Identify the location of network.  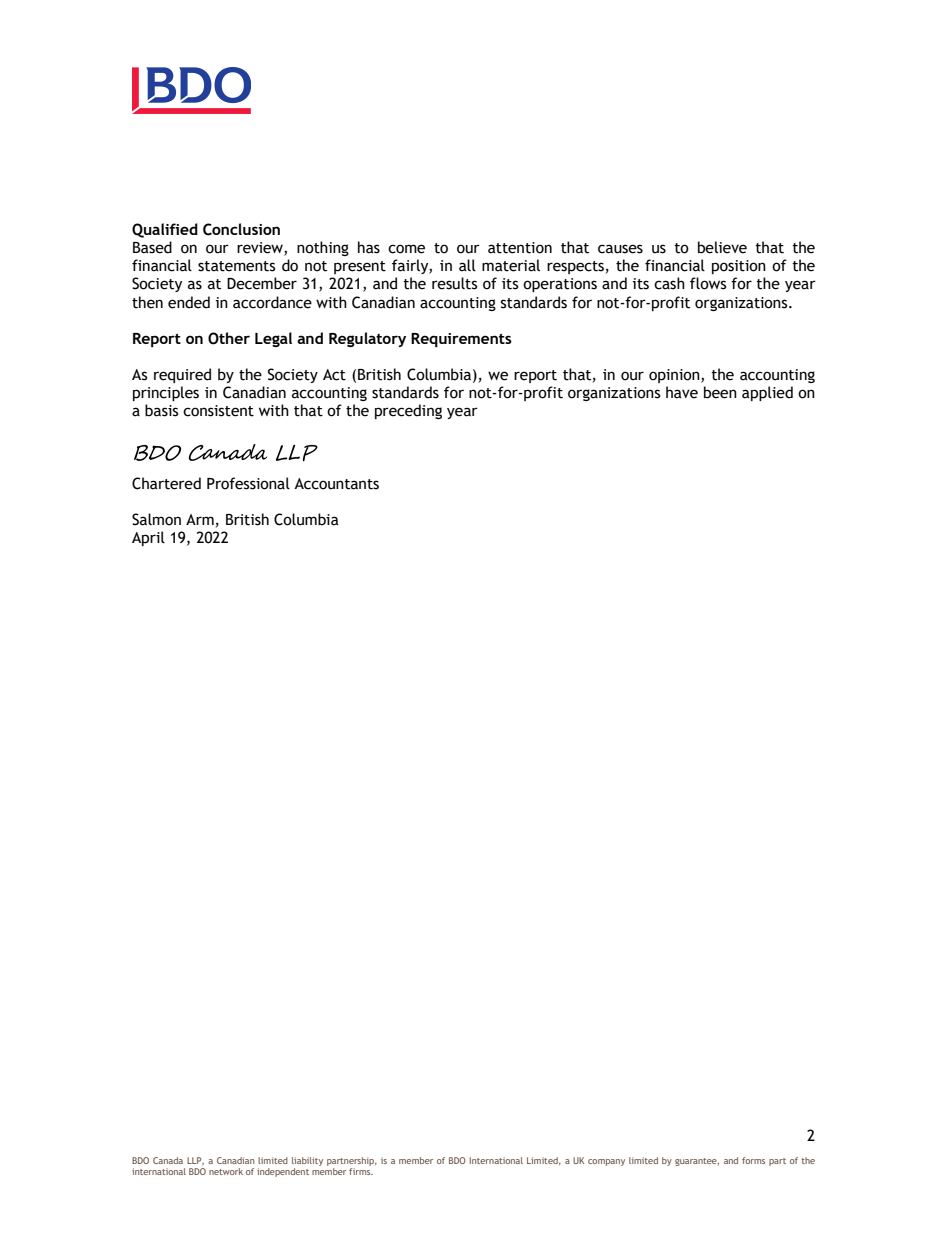
(226, 1171).
